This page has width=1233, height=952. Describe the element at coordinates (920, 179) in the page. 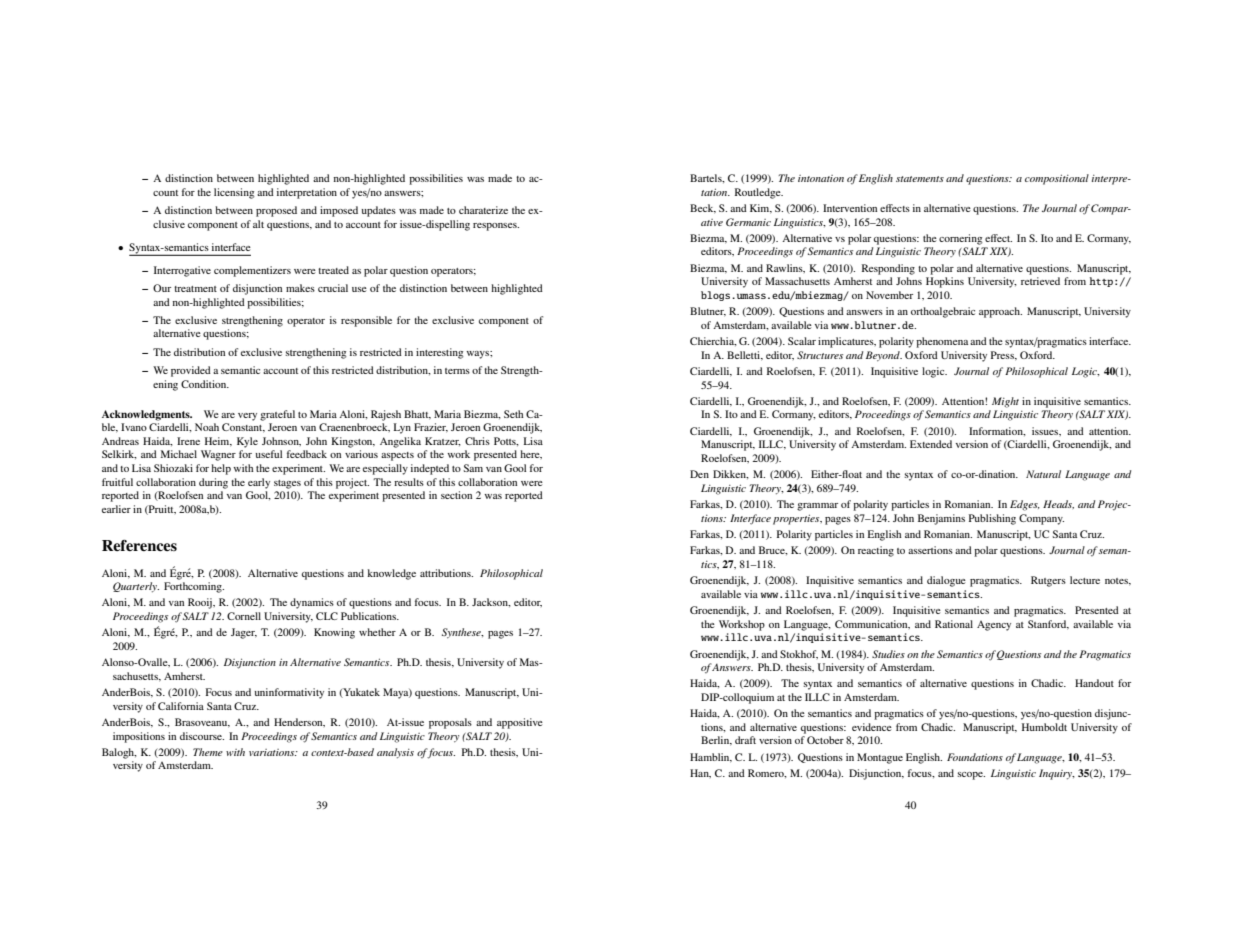

I see `statements` at that location.
